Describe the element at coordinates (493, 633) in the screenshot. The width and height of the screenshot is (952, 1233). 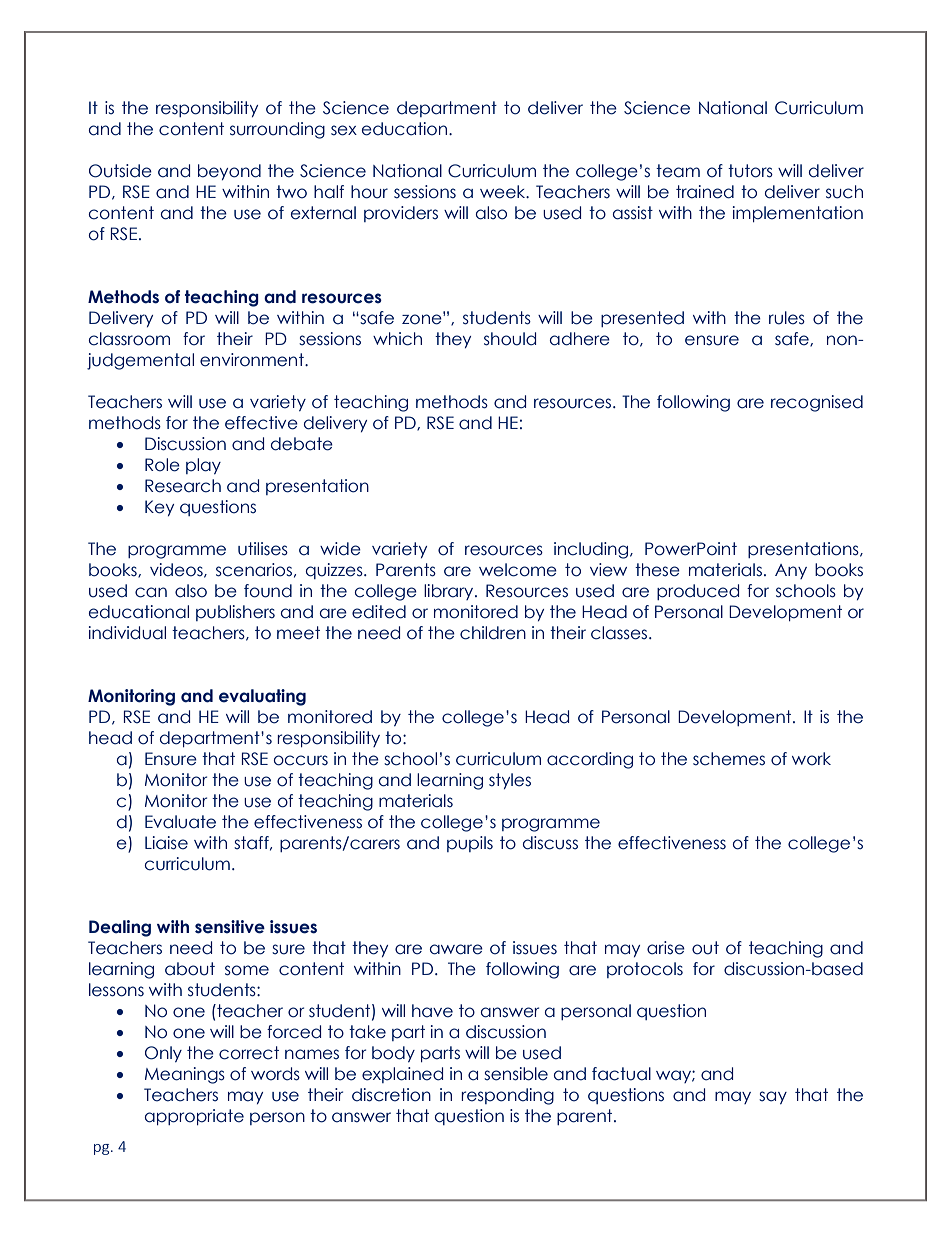
I see `children` at that location.
